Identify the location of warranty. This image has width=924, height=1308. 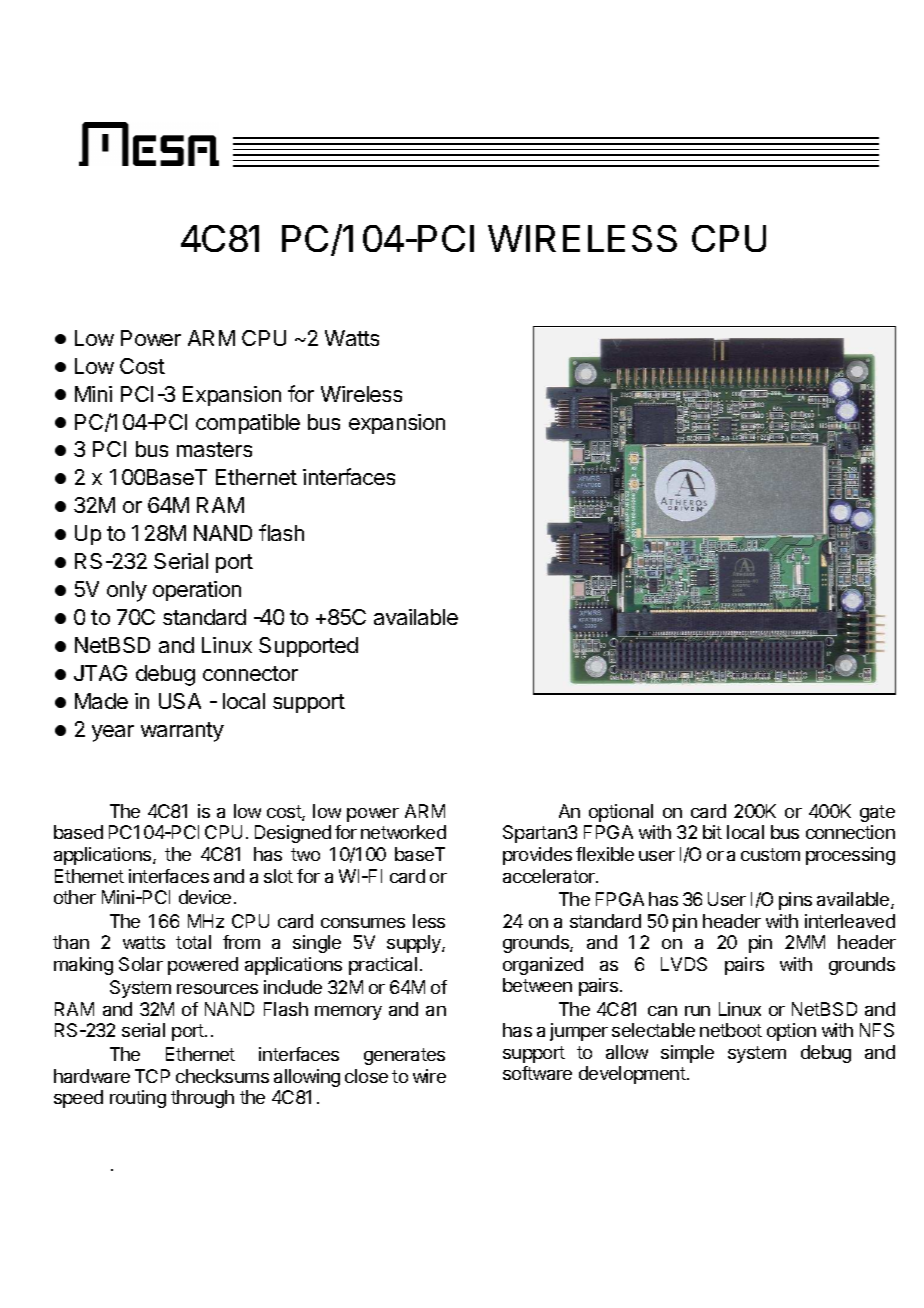
(182, 732).
